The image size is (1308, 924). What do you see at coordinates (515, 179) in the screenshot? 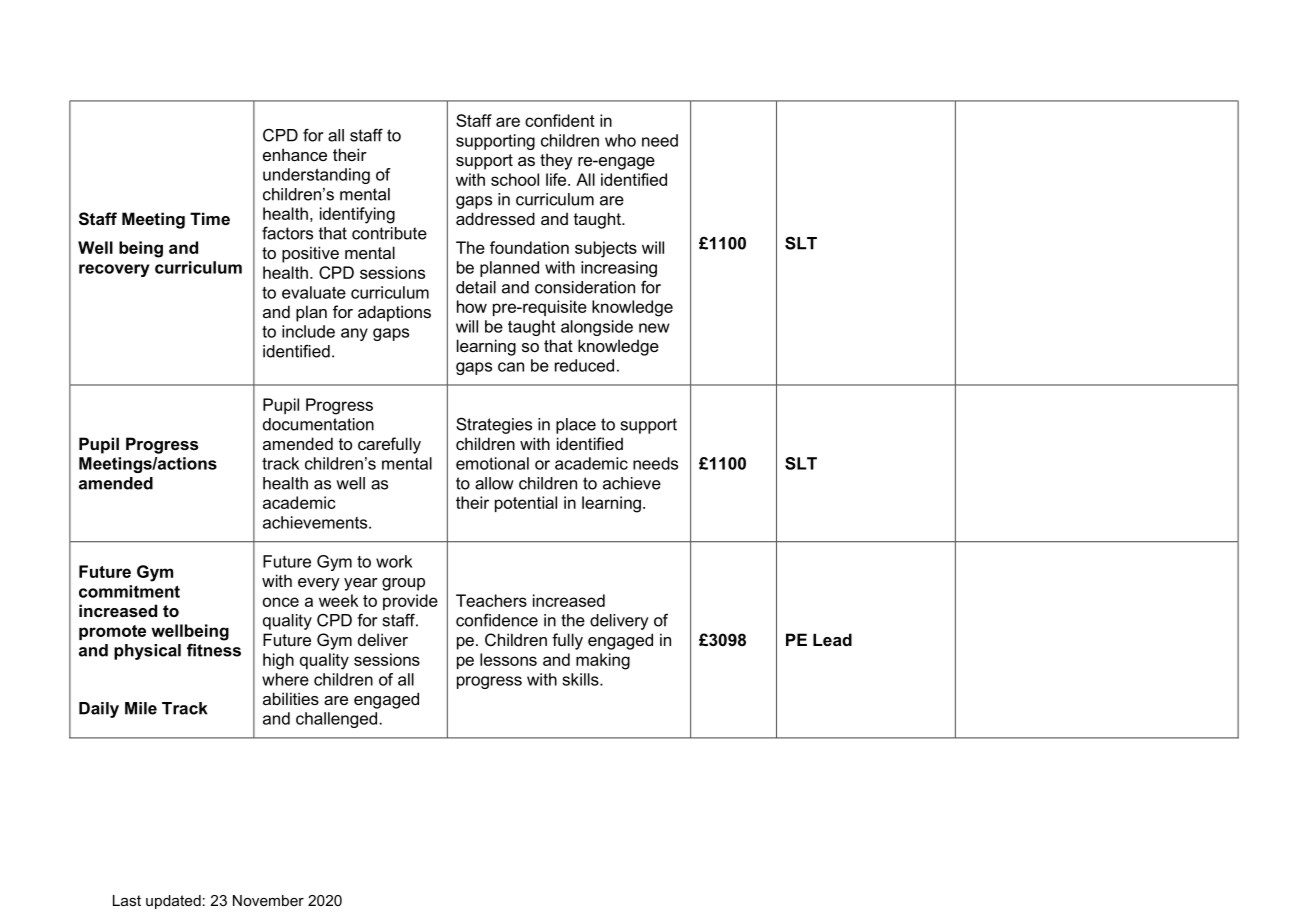
I see `school` at bounding box center [515, 179].
